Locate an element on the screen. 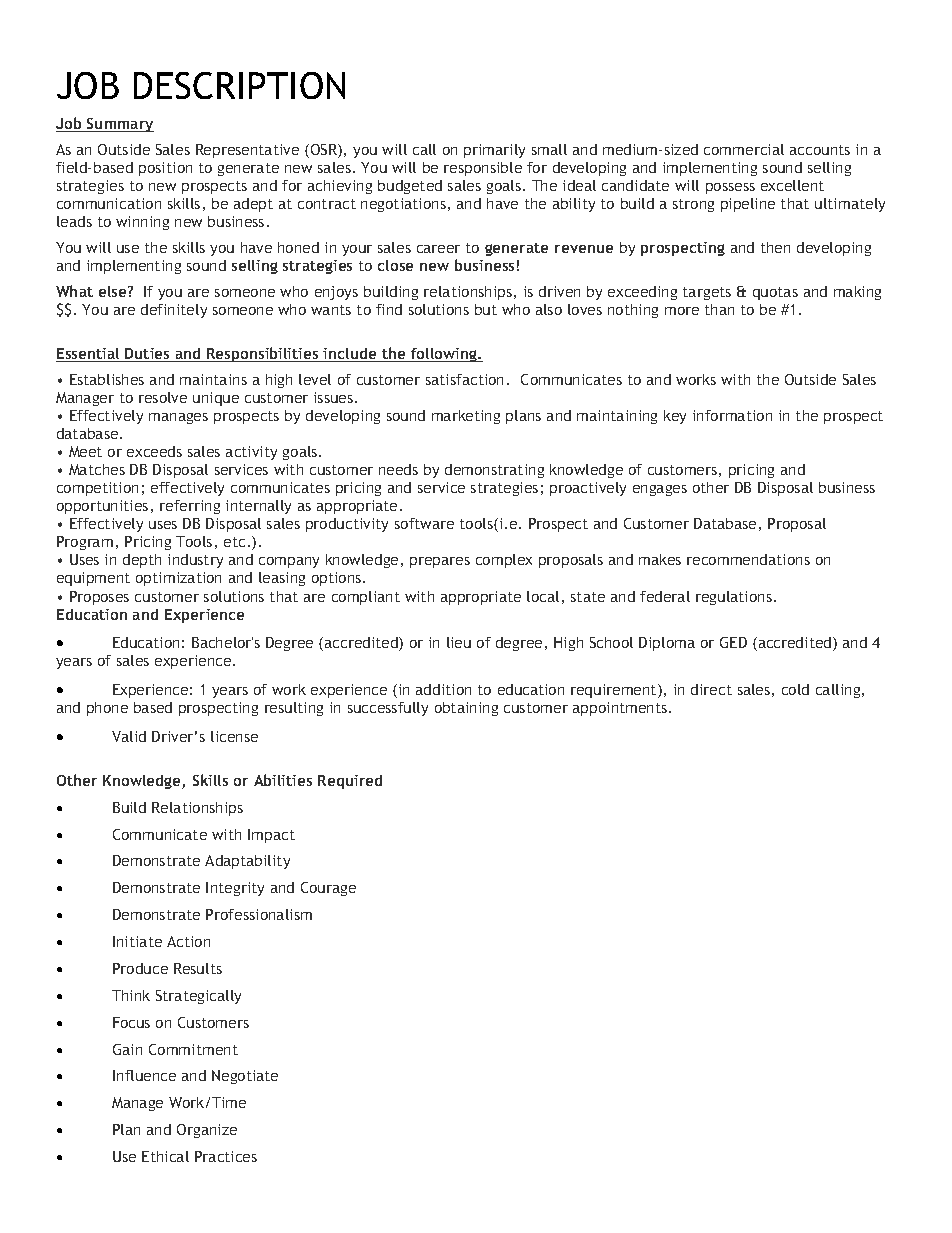 The image size is (952, 1233). primarily is located at coordinates (494, 151).
